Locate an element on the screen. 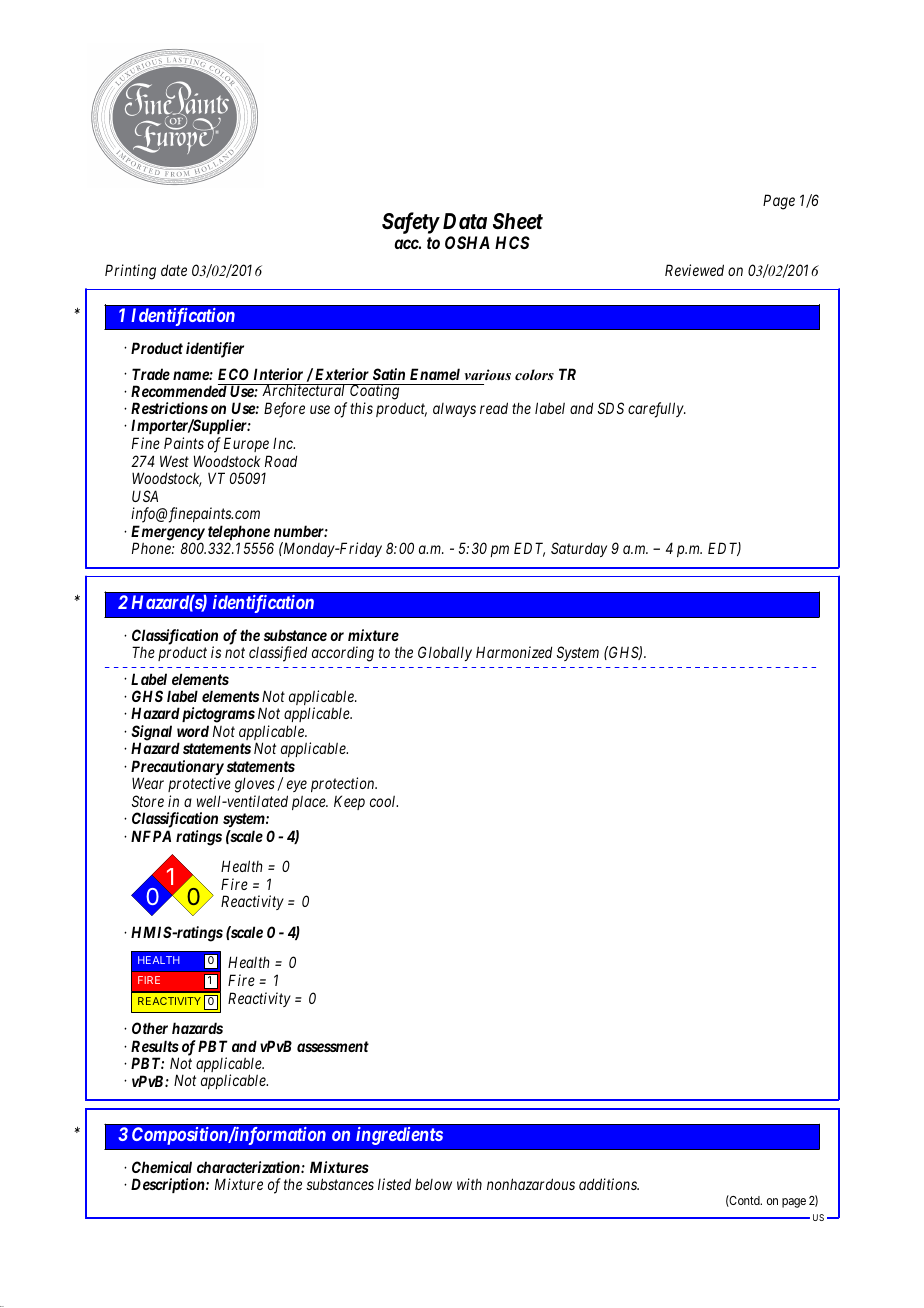 The height and width of the screenshot is (1308, 924). Saturday is located at coordinates (579, 549).
